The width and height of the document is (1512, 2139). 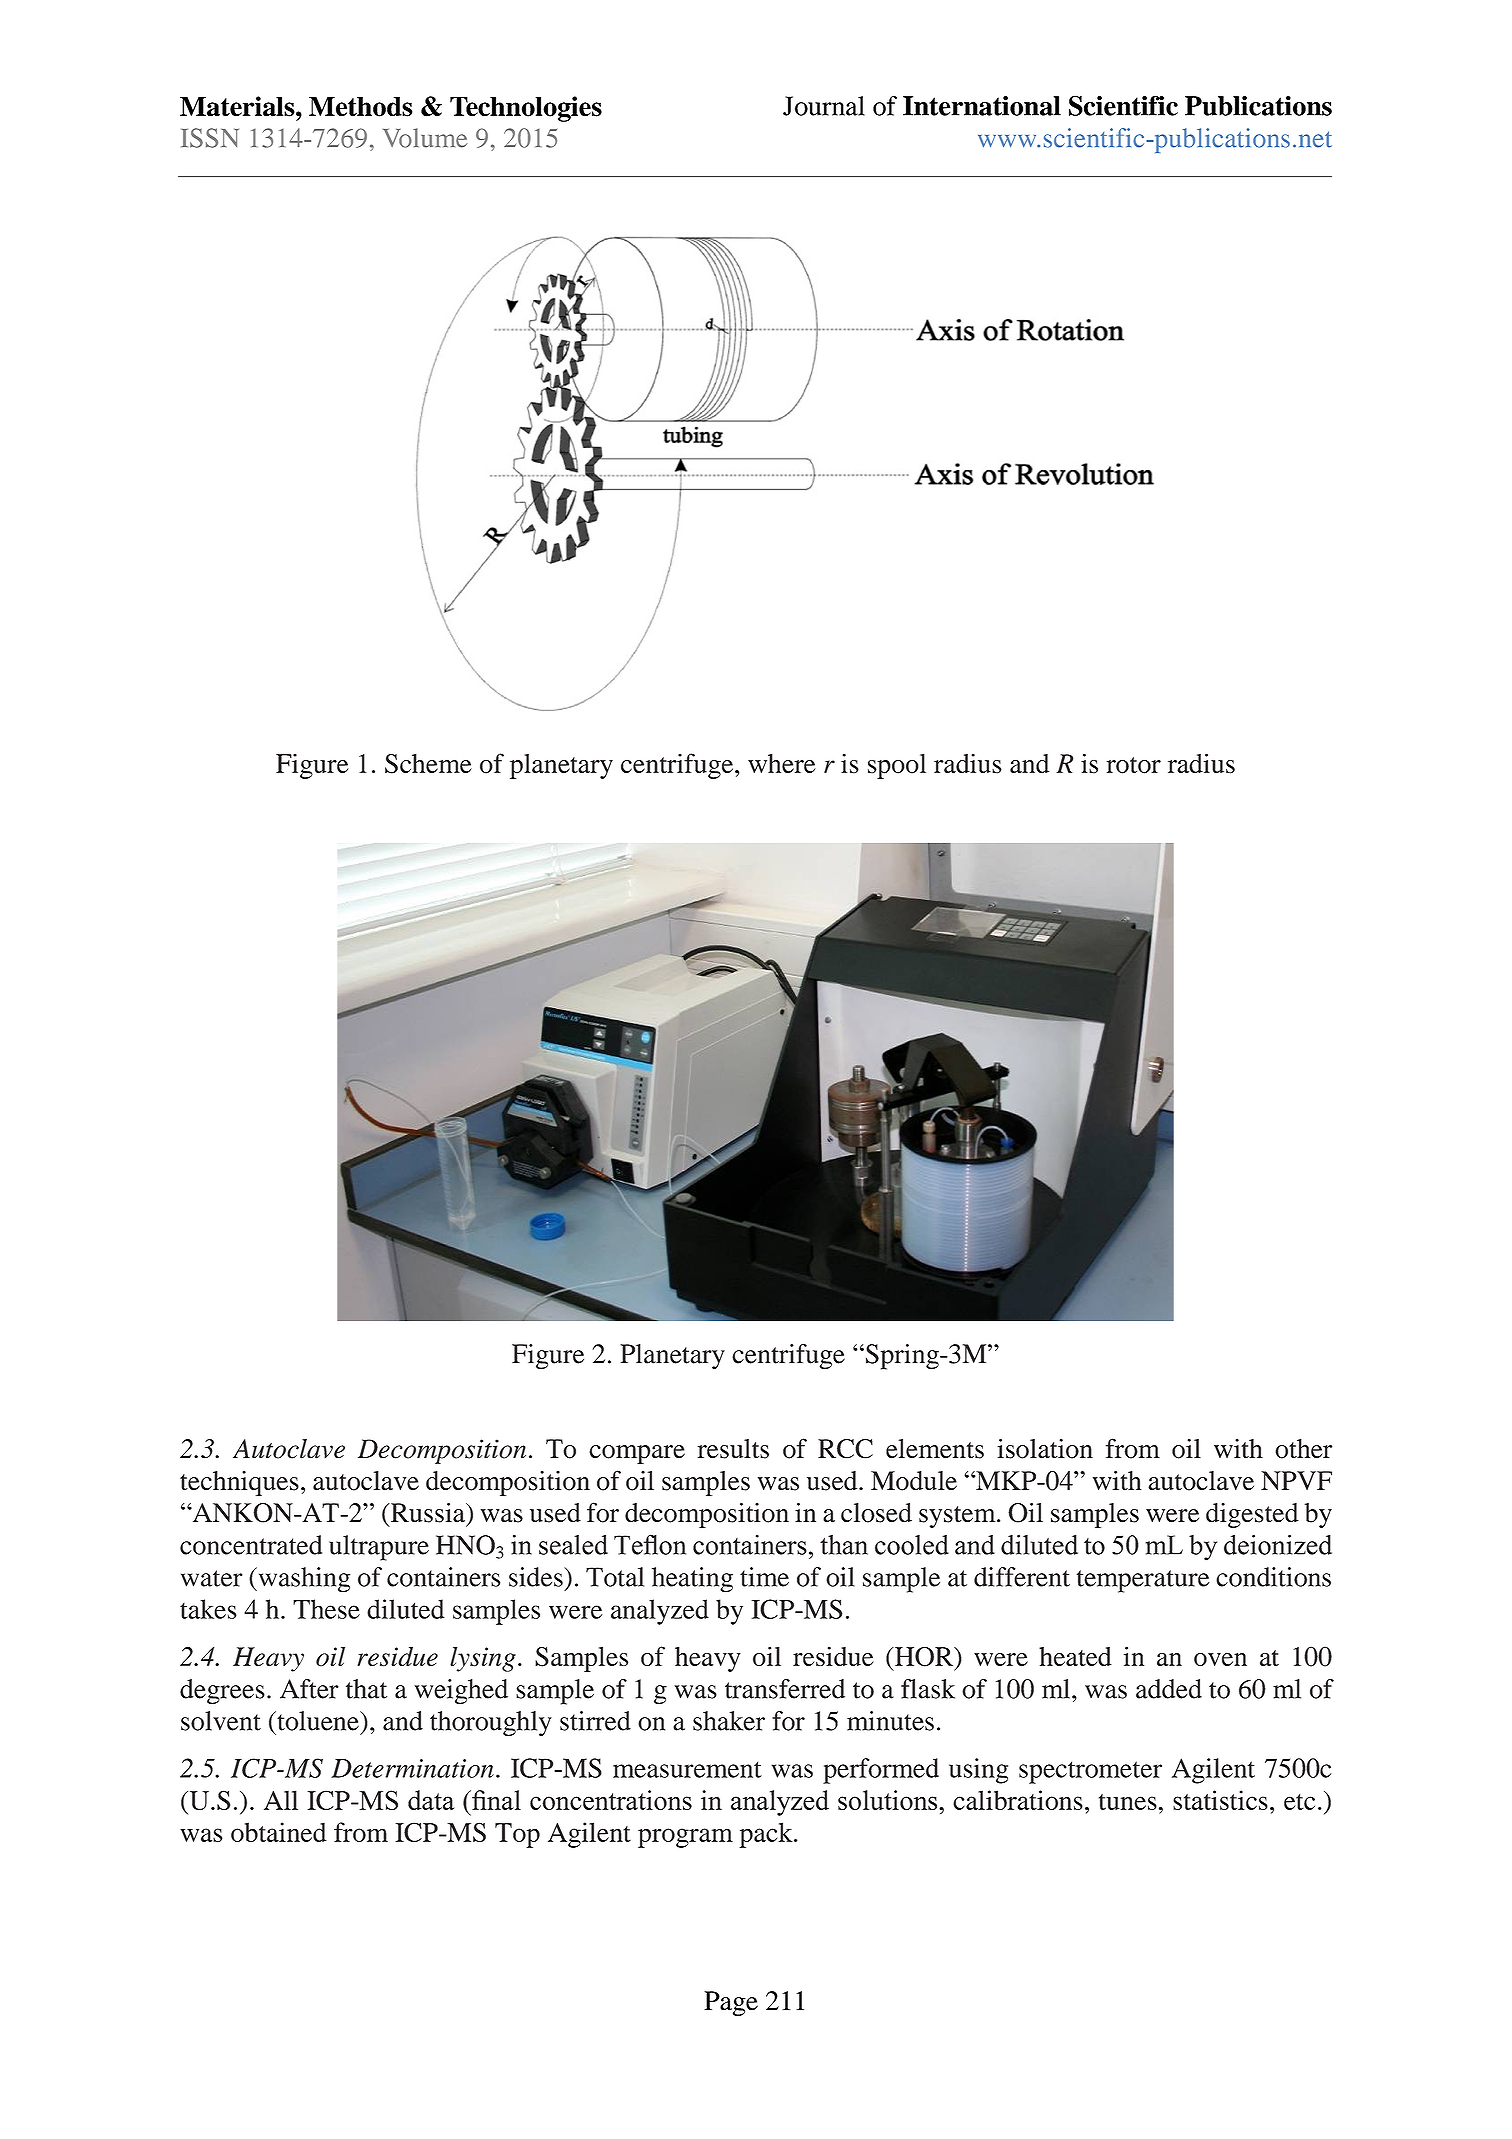 What do you see at coordinates (733, 1449) in the document?
I see `results` at bounding box center [733, 1449].
